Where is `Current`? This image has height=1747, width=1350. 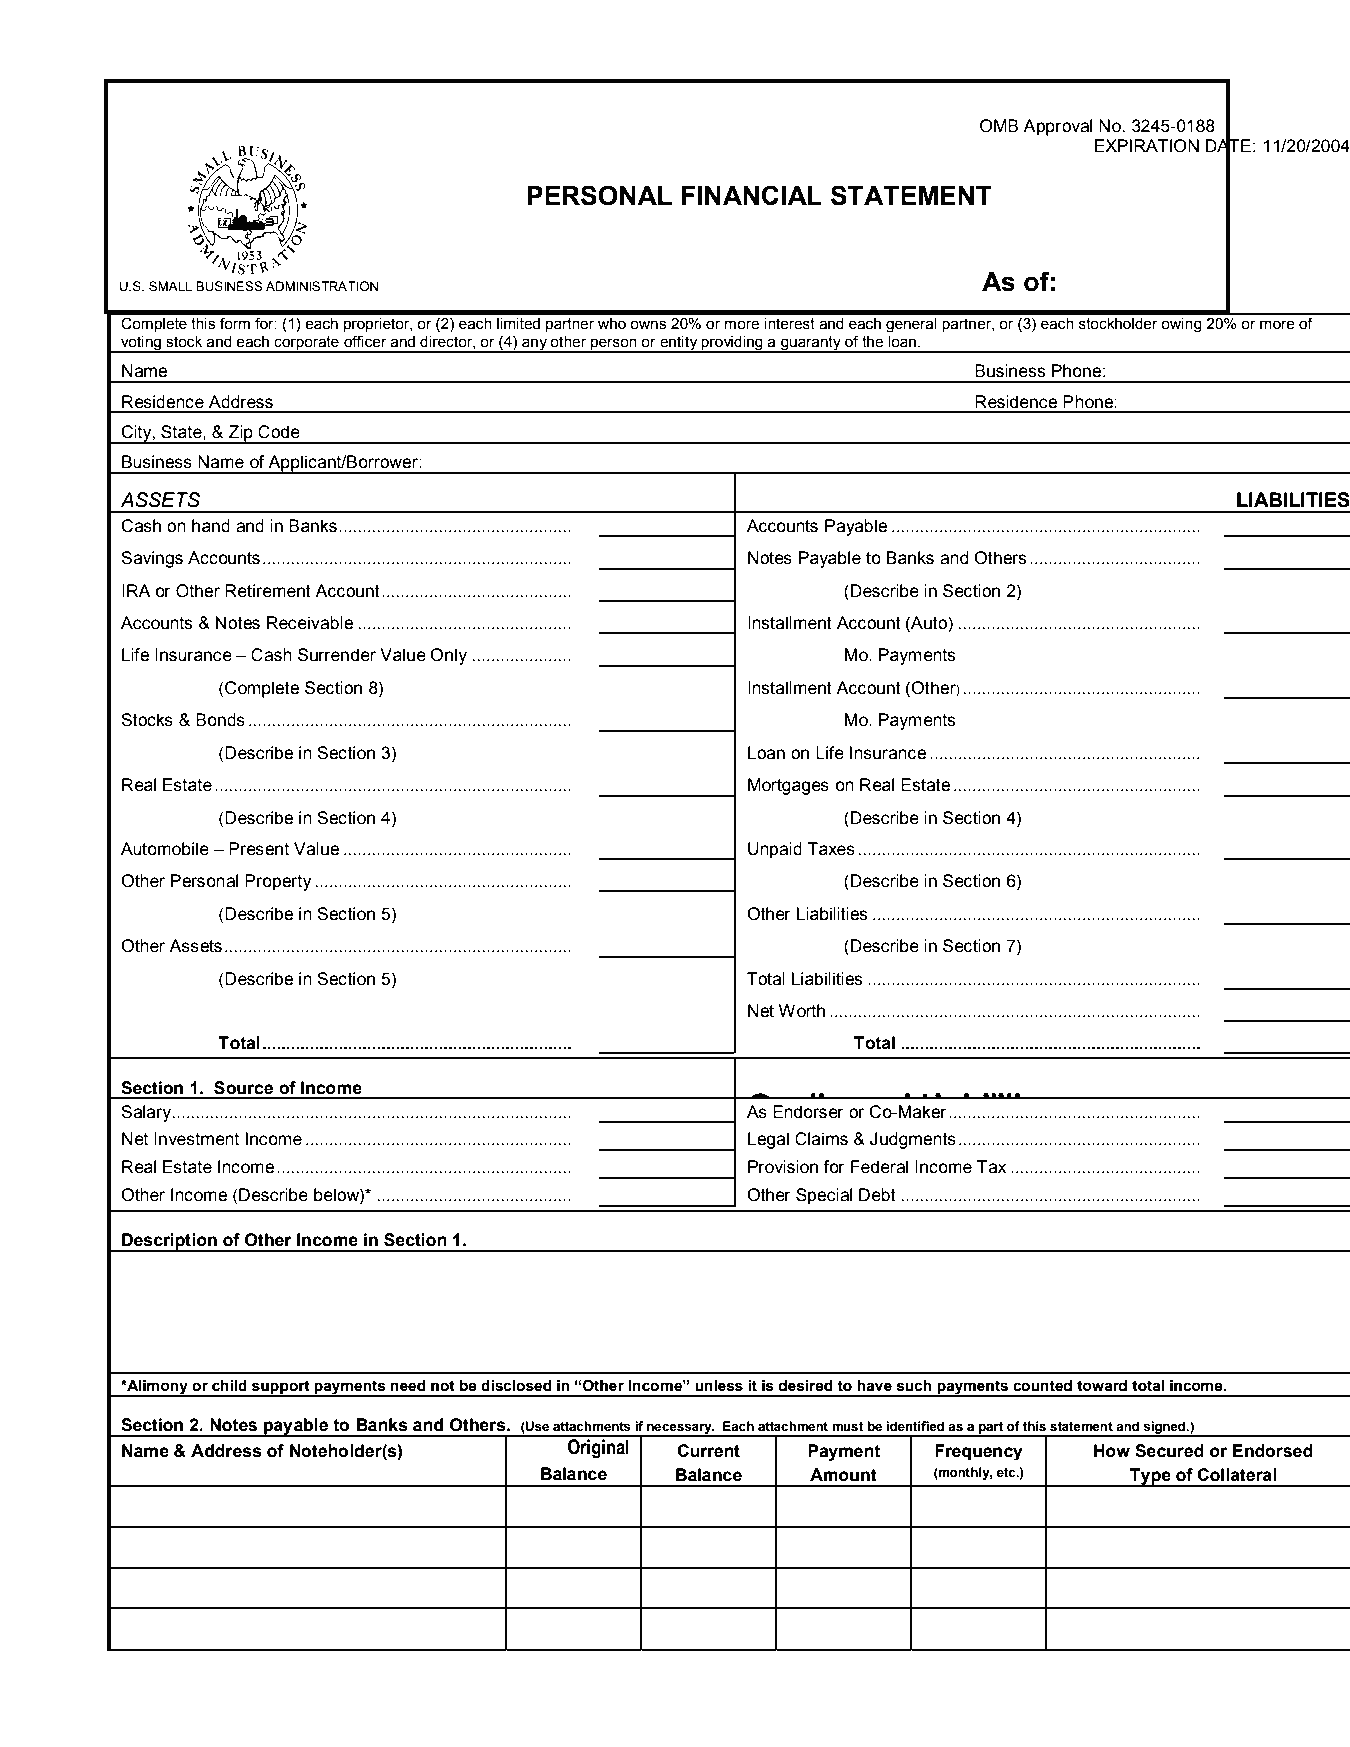 Current is located at coordinates (708, 1451).
